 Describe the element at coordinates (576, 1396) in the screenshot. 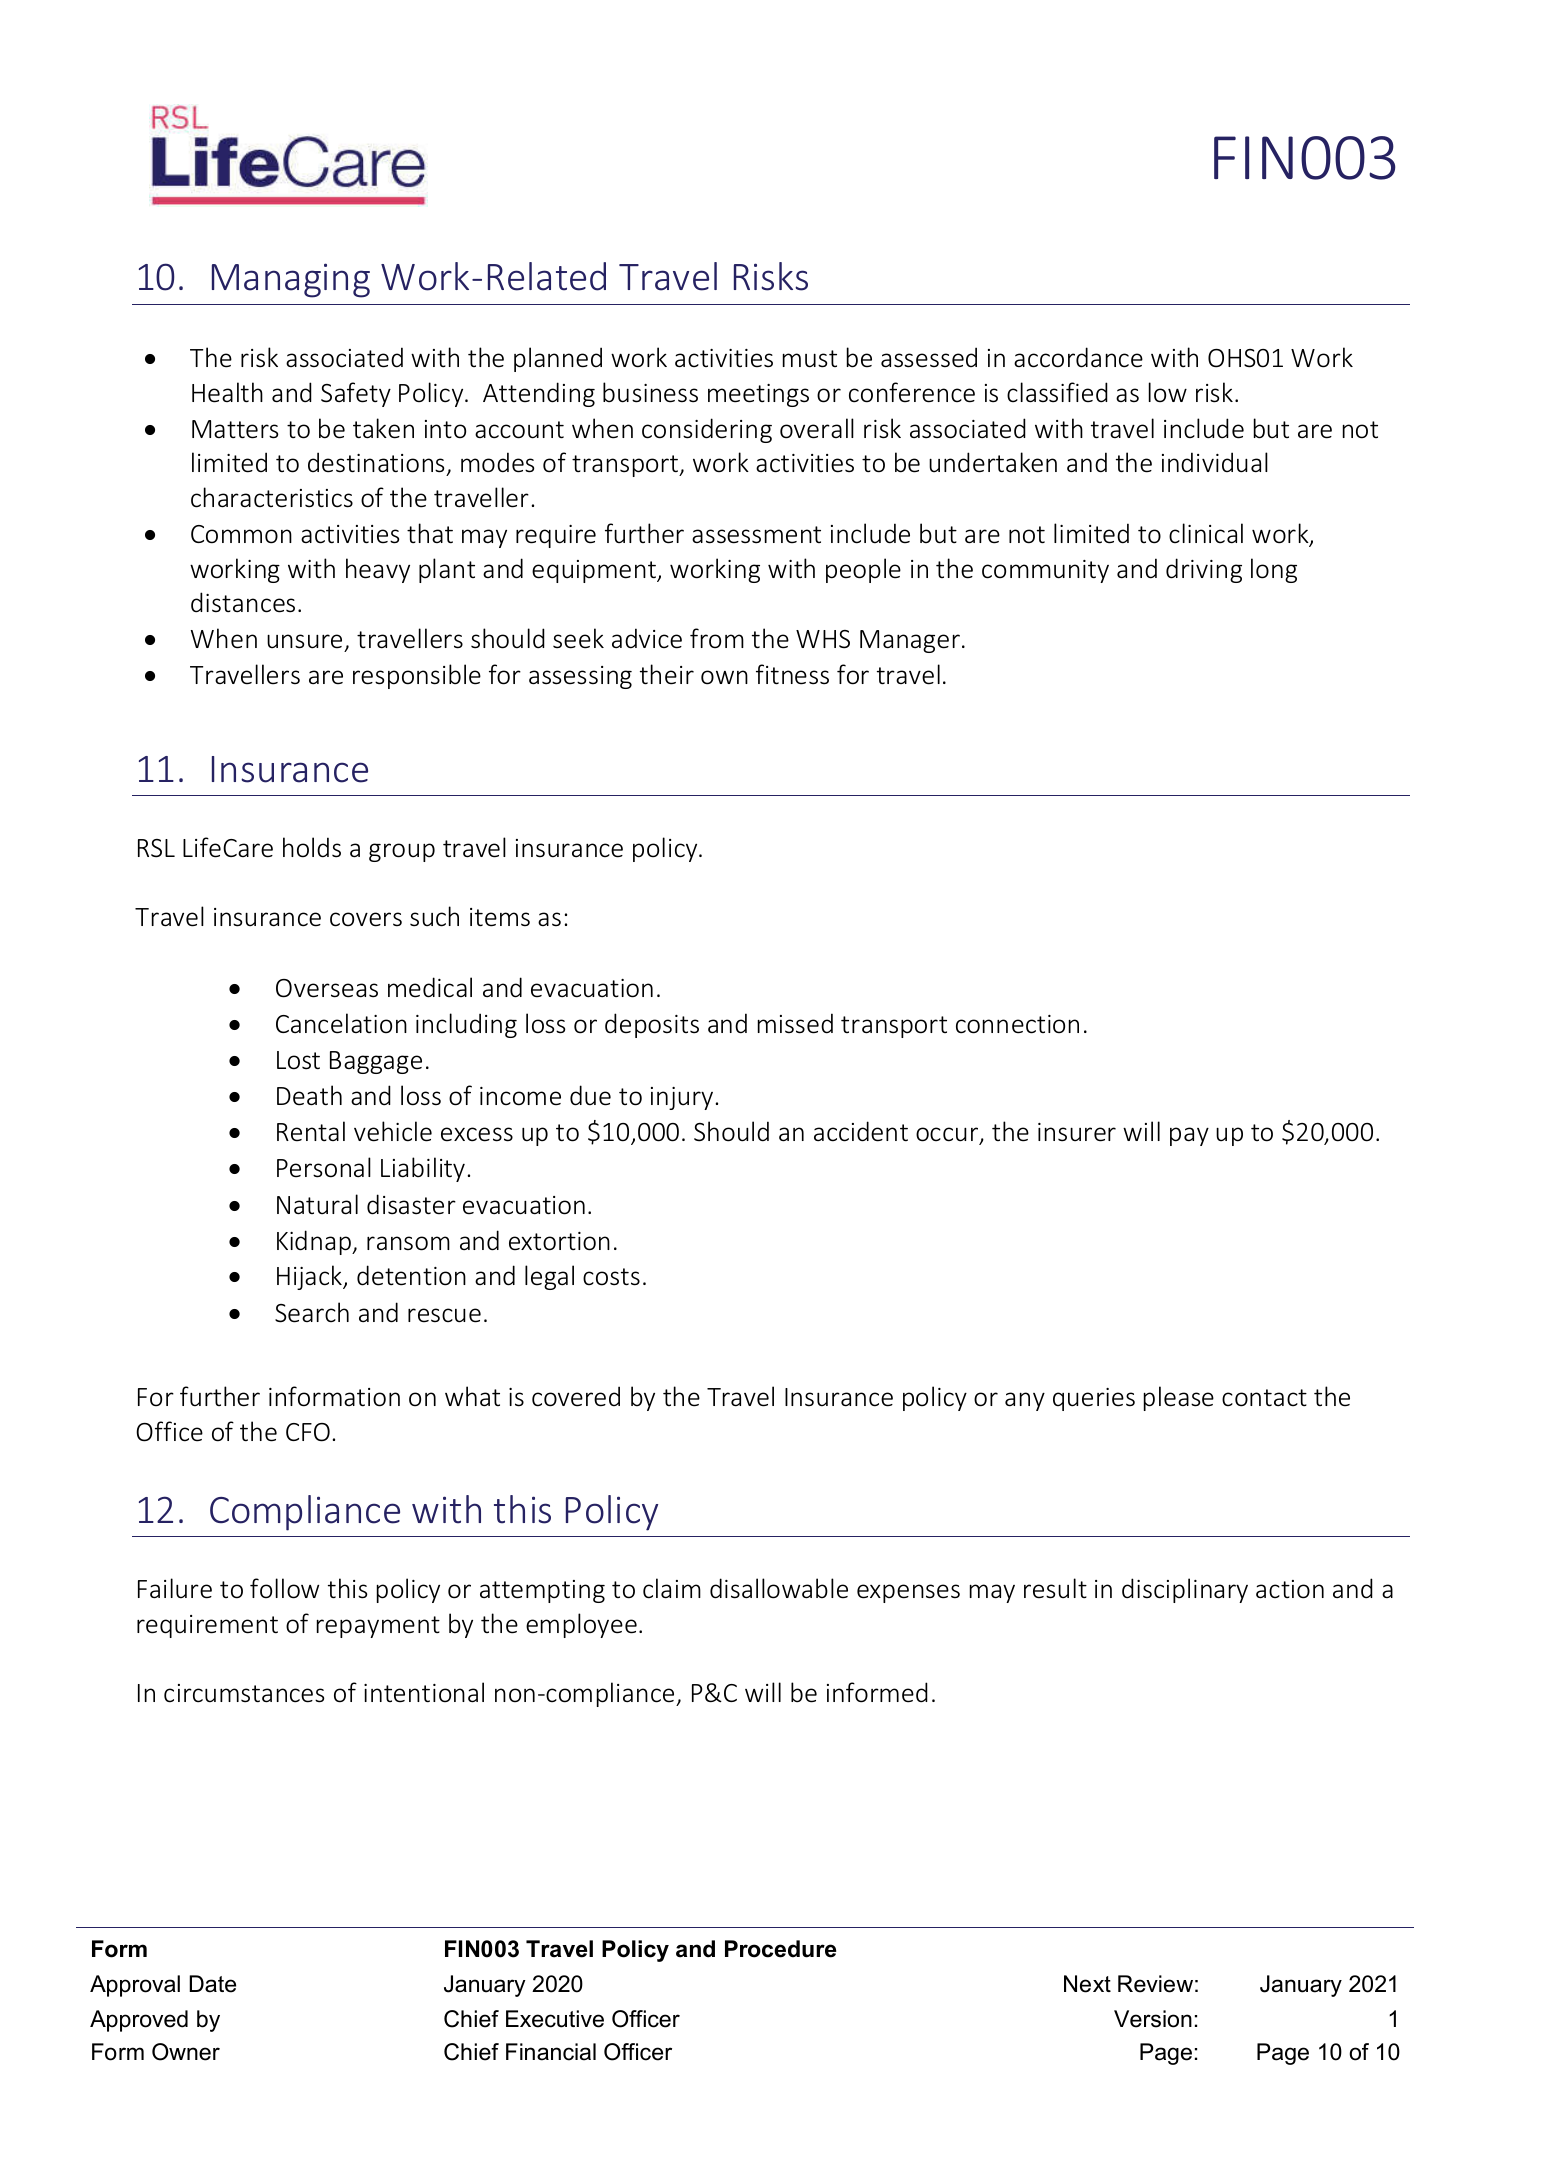

I see `covered` at that location.
